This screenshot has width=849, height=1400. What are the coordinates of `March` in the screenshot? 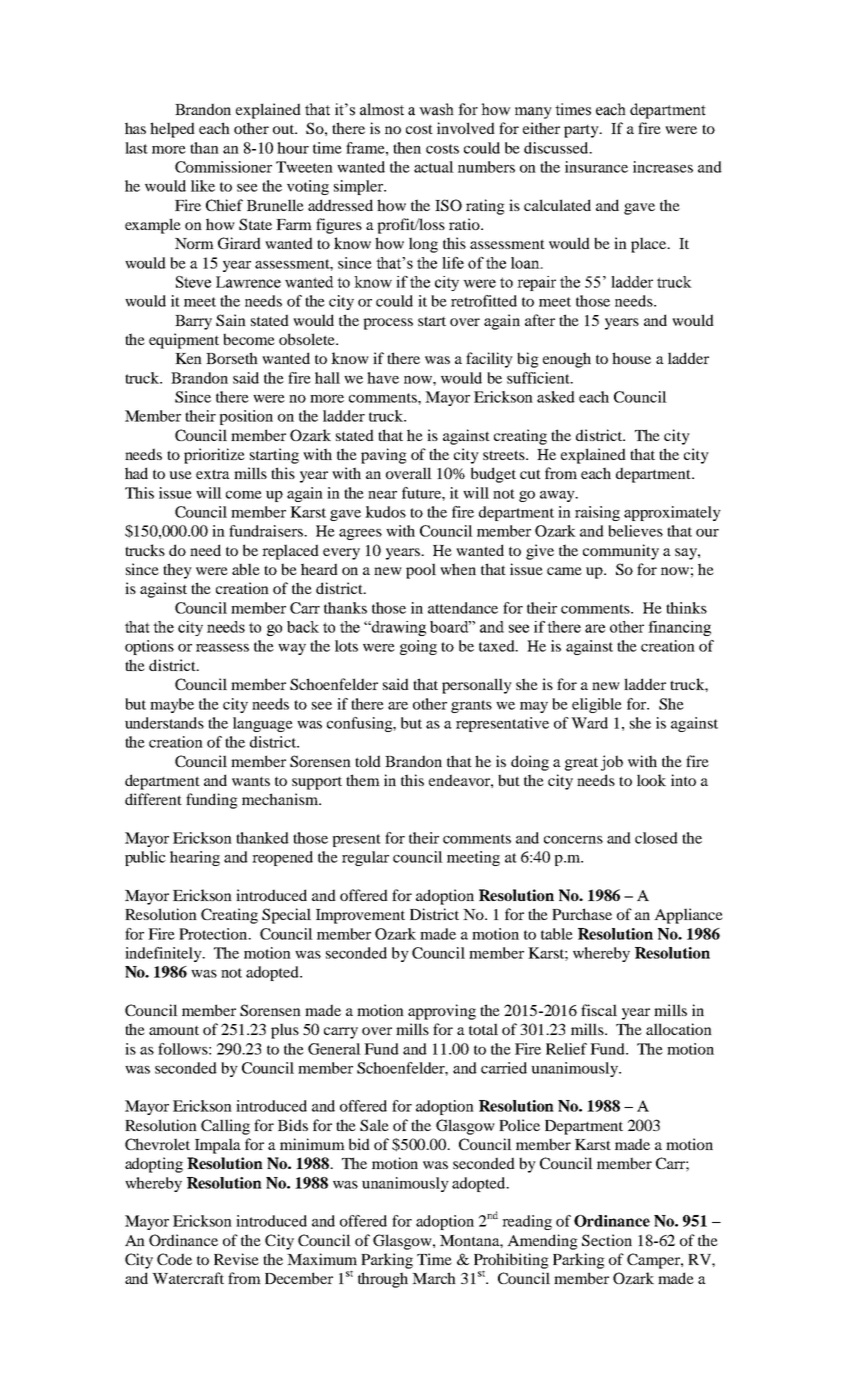 It's located at (434, 1278).
